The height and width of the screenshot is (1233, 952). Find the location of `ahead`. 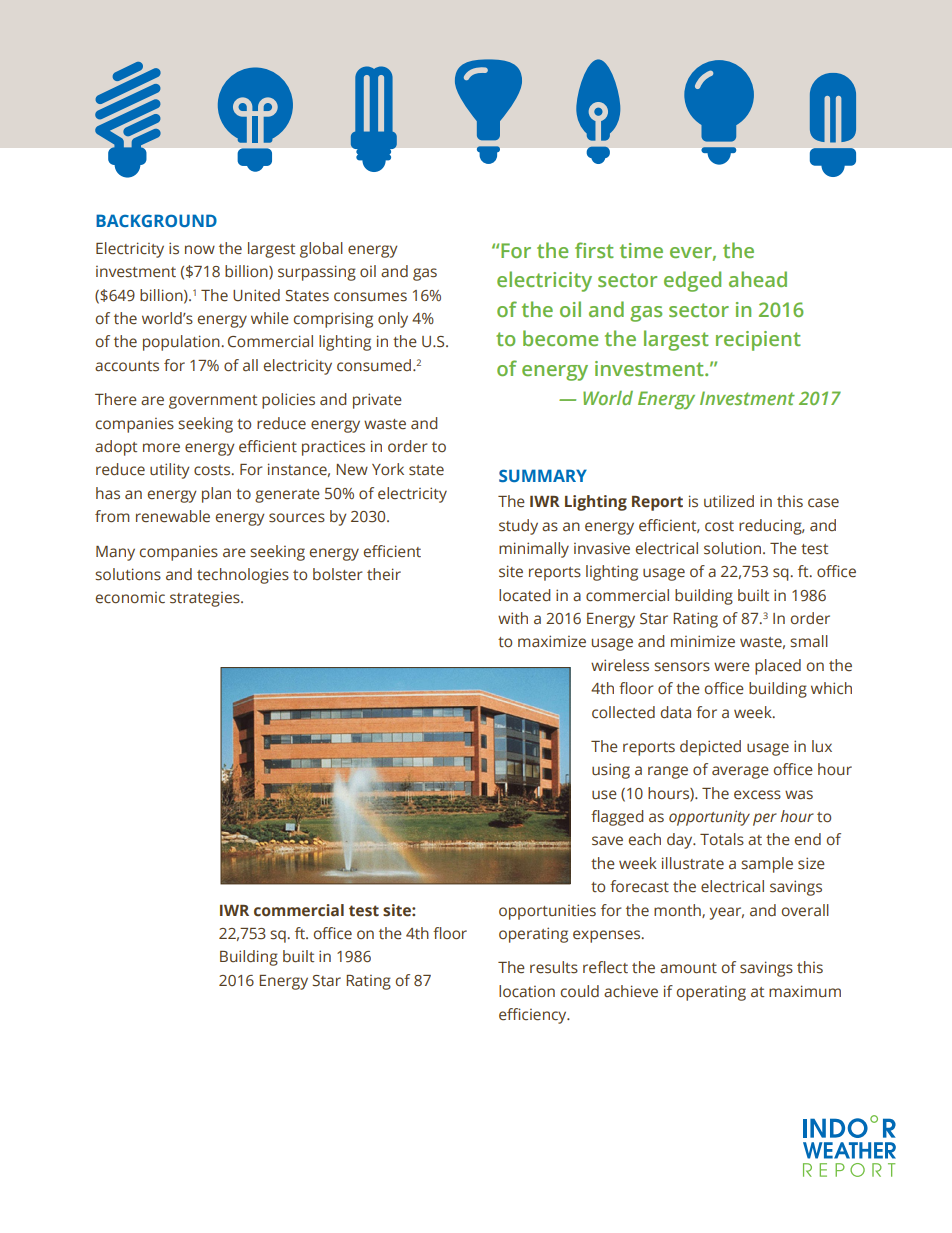

ahead is located at coordinates (758, 279).
